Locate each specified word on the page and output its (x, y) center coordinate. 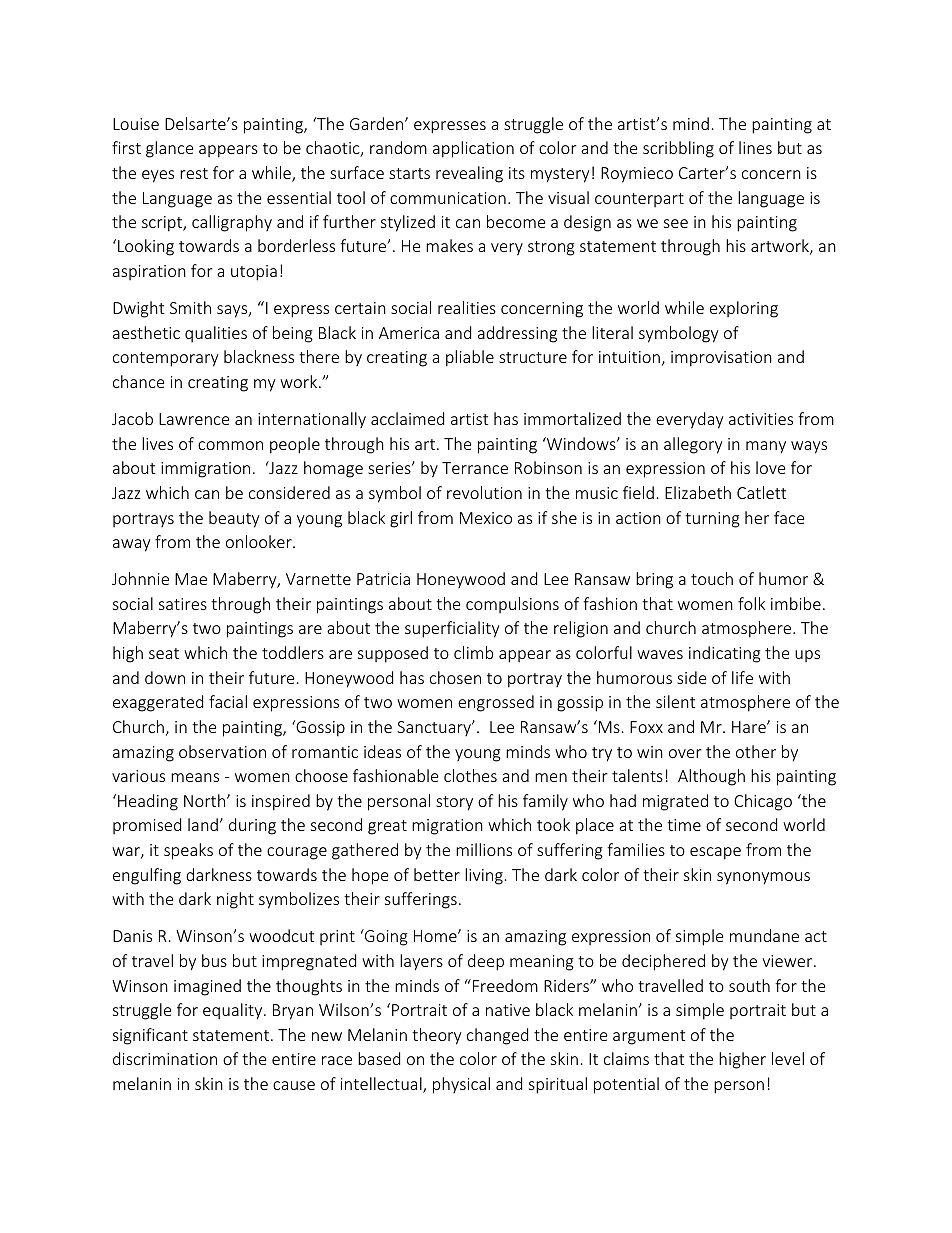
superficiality (452, 629)
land (203, 824)
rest (194, 173)
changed (497, 1036)
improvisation (721, 359)
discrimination (165, 1058)
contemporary (165, 359)
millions (484, 849)
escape (715, 853)
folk (751, 603)
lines (755, 147)
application (473, 149)
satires (183, 604)
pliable (470, 358)
